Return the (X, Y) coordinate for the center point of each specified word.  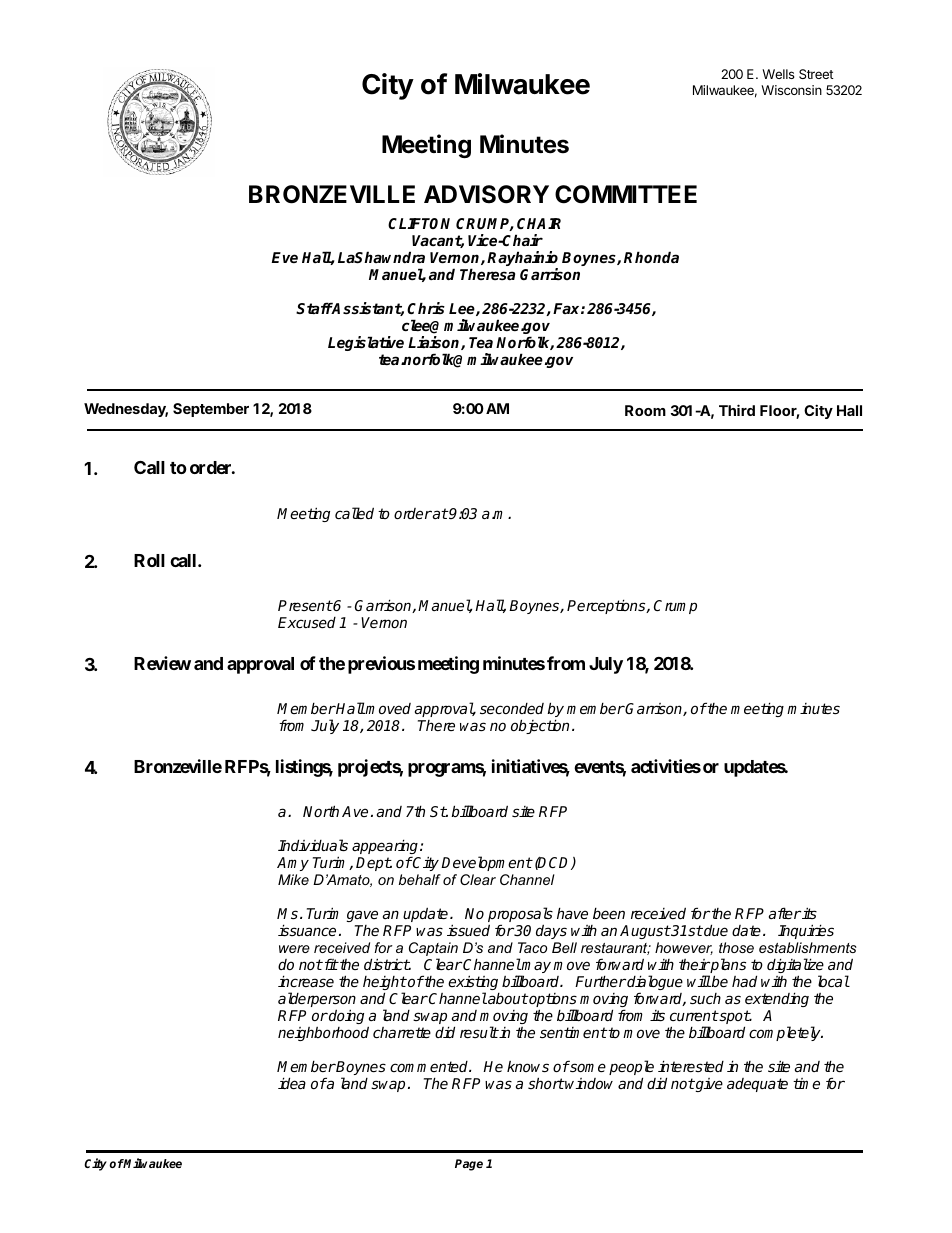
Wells (778, 74)
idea (292, 1083)
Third (737, 410)
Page (469, 1165)
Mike (293, 879)
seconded (512, 708)
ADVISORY (486, 194)
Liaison (435, 343)
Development (487, 863)
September (211, 410)
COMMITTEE (626, 194)
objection (540, 726)
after (785, 913)
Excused (307, 622)
